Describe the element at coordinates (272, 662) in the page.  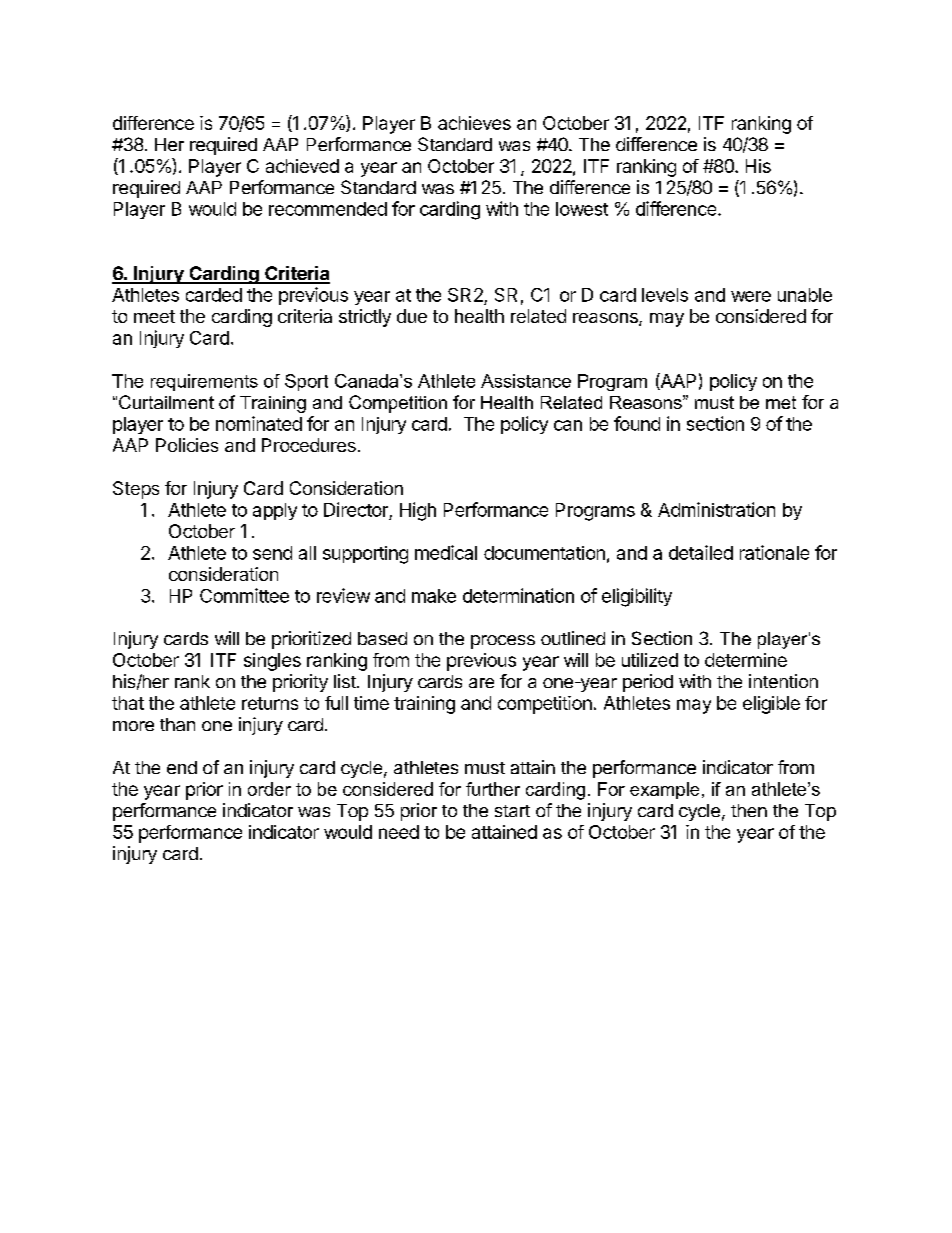
I see `singles` at that location.
